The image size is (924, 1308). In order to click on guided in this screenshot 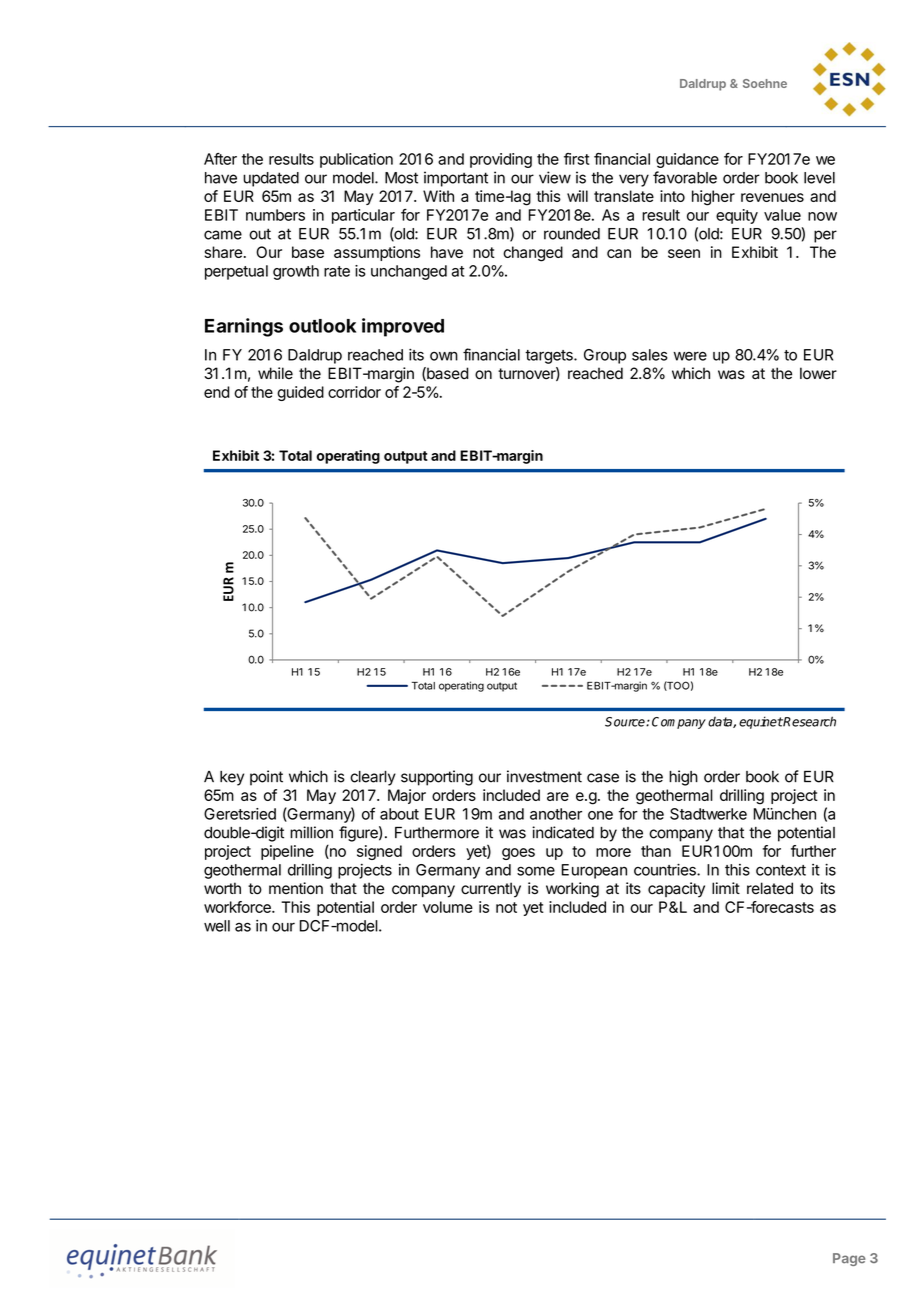, I will do `click(300, 393)`.
